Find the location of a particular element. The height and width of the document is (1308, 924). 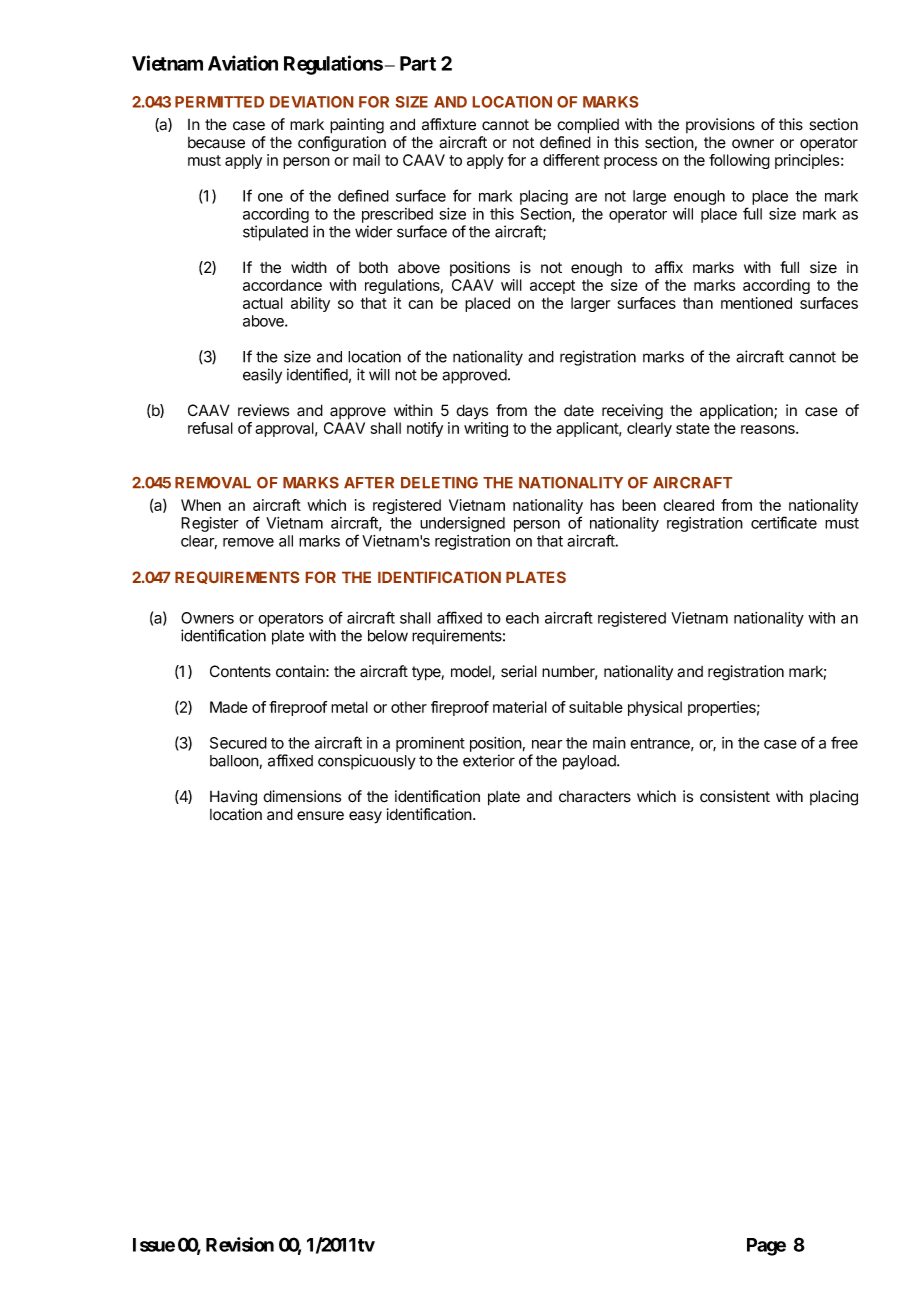

consistent is located at coordinates (735, 796).
